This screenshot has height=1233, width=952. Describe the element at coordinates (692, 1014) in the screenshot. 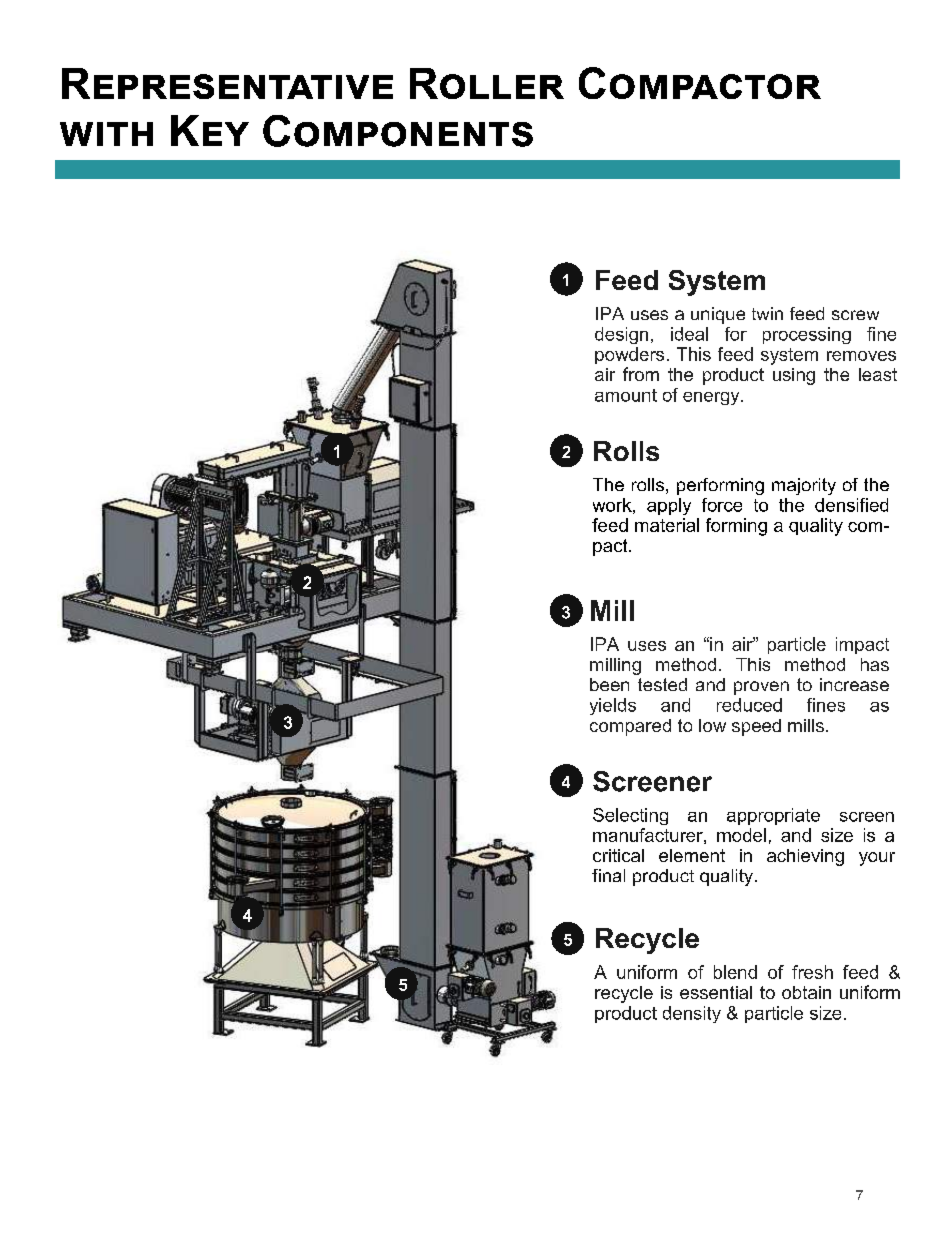

I see `density` at that location.
